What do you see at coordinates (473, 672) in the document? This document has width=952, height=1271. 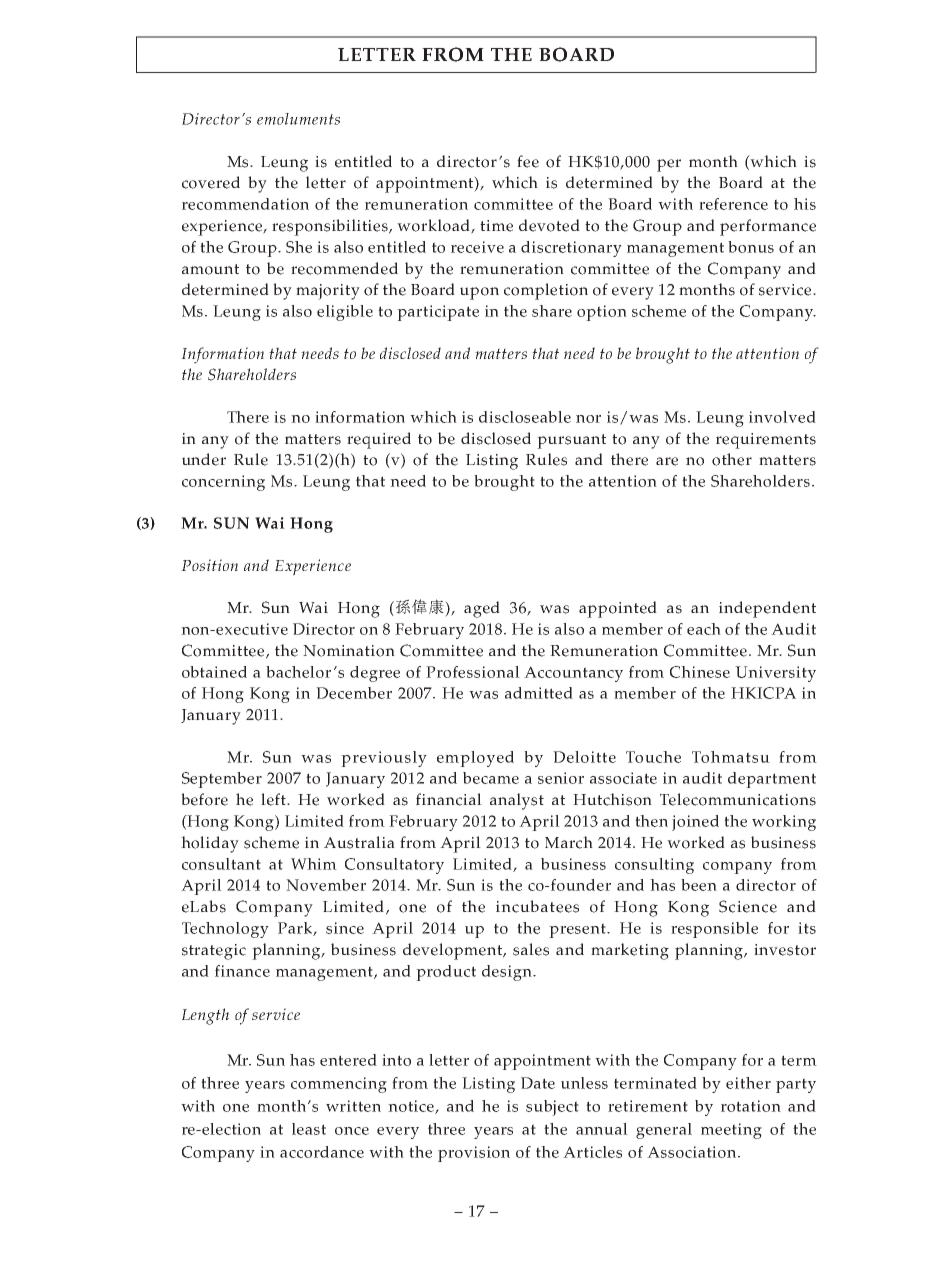 I see `Professional` at bounding box center [473, 672].
